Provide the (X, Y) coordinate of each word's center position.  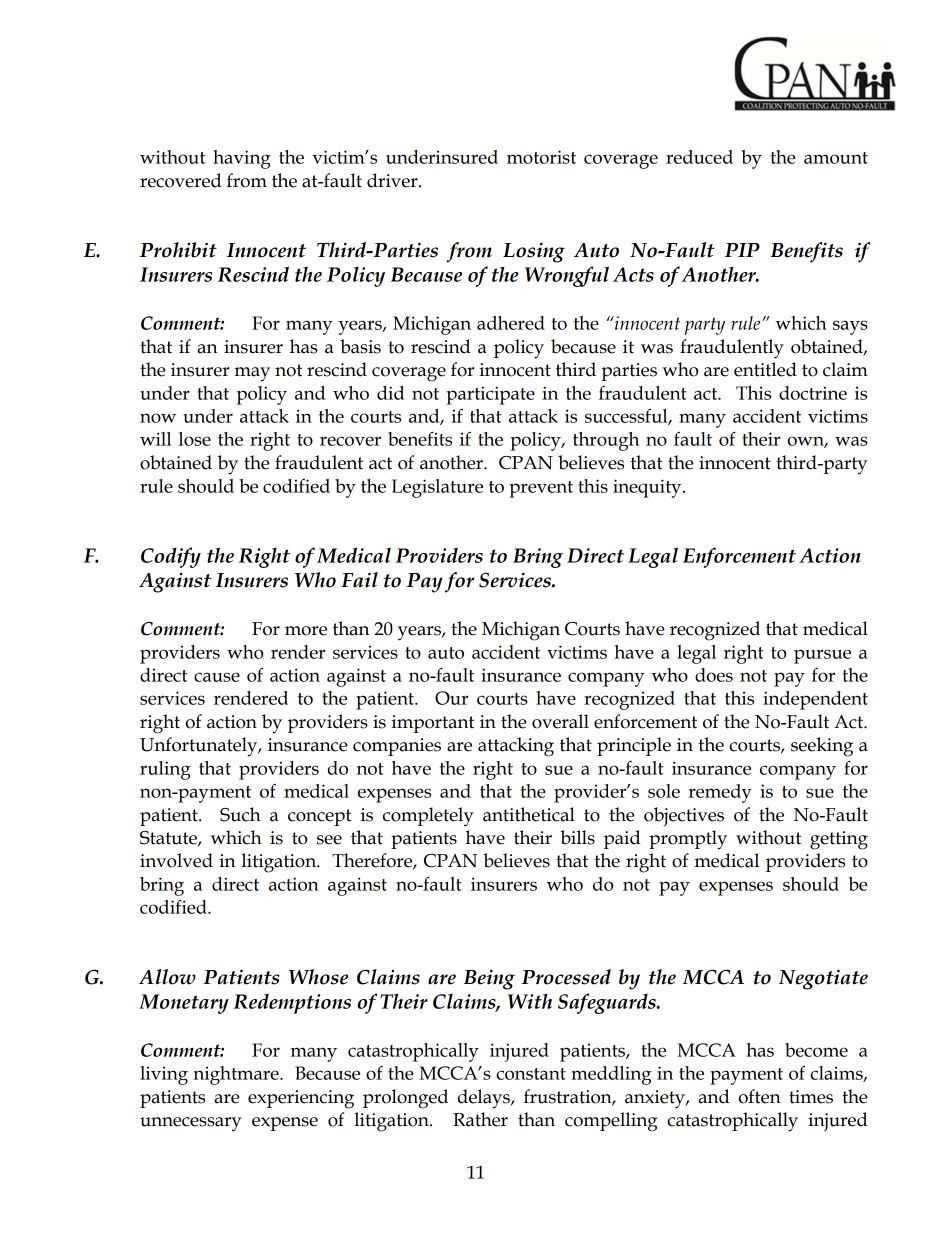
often (760, 1096)
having (242, 159)
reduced (699, 157)
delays (485, 1099)
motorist (541, 157)
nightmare (237, 1075)
